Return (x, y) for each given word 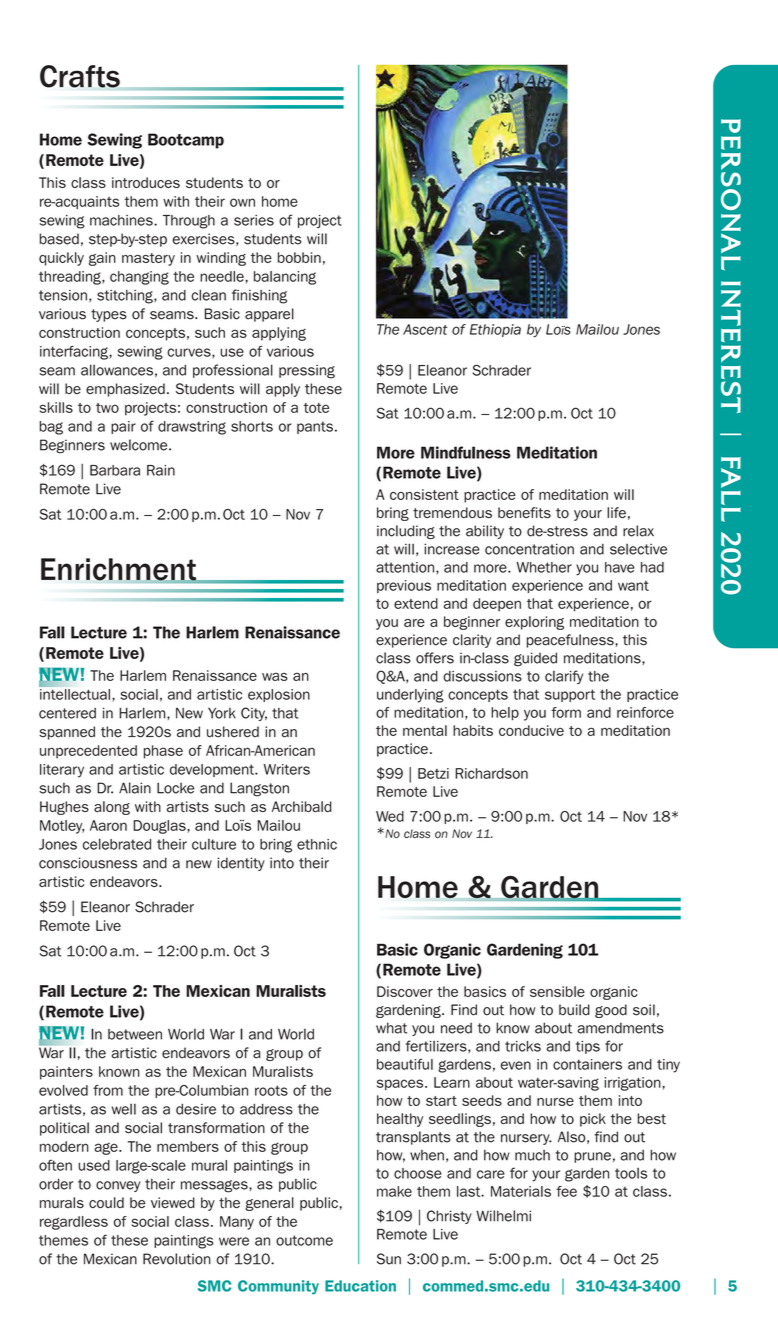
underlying (410, 696)
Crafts (80, 76)
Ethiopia (495, 330)
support (570, 695)
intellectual (75, 694)
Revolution (177, 1259)
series (254, 220)
